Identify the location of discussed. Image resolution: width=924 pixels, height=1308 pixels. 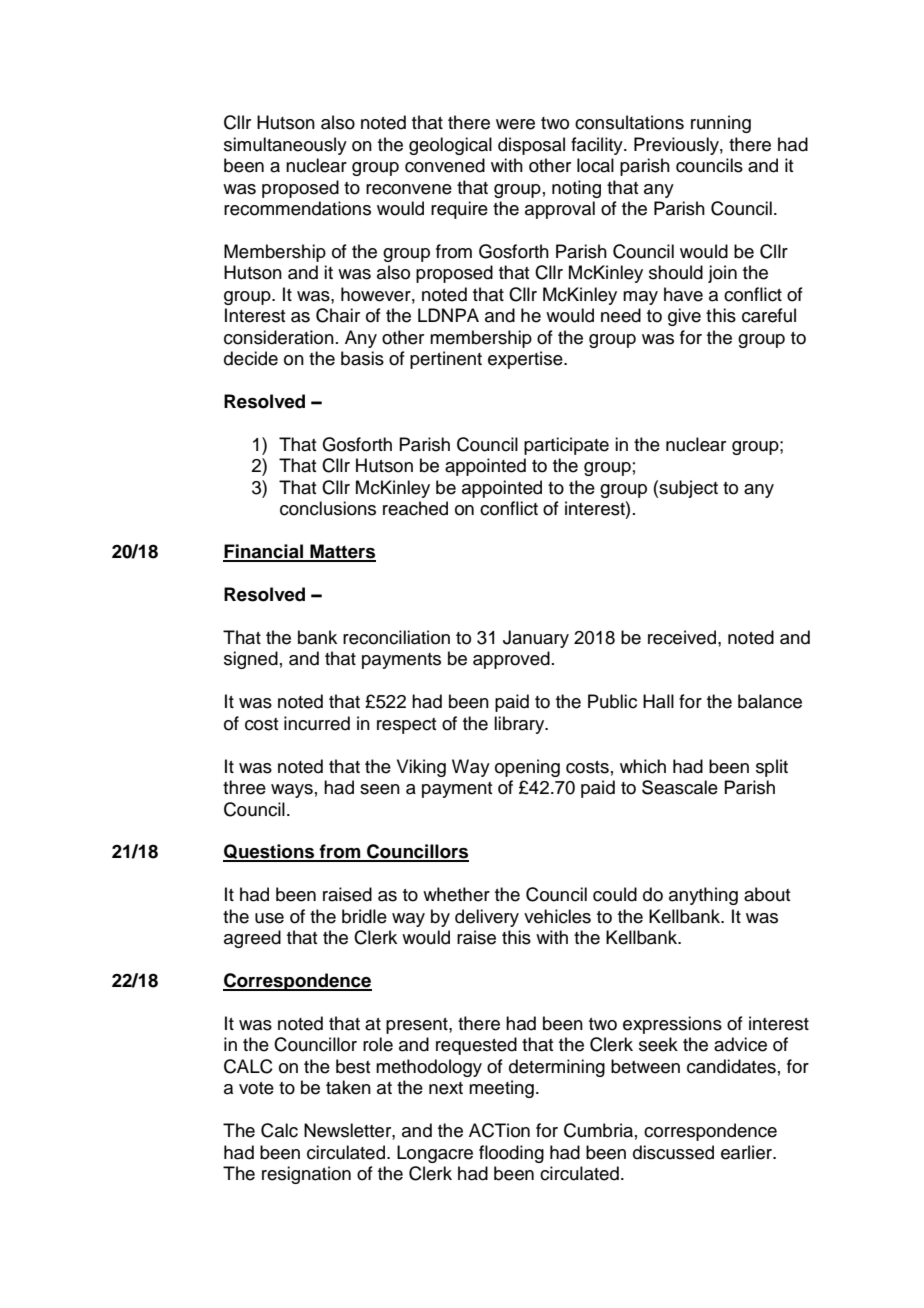
(673, 1152).
